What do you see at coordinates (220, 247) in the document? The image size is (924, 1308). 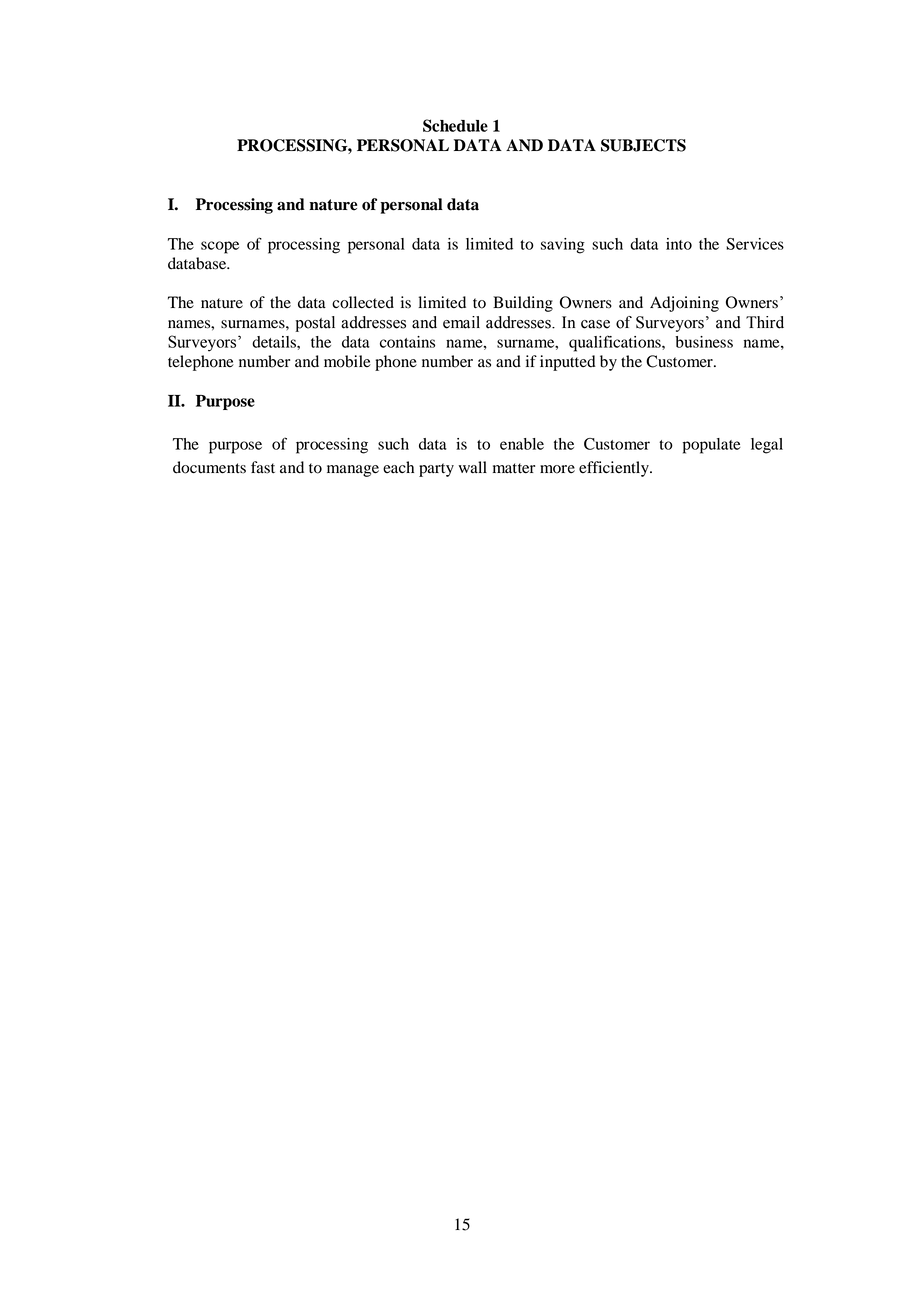 I see `scope` at bounding box center [220, 247].
